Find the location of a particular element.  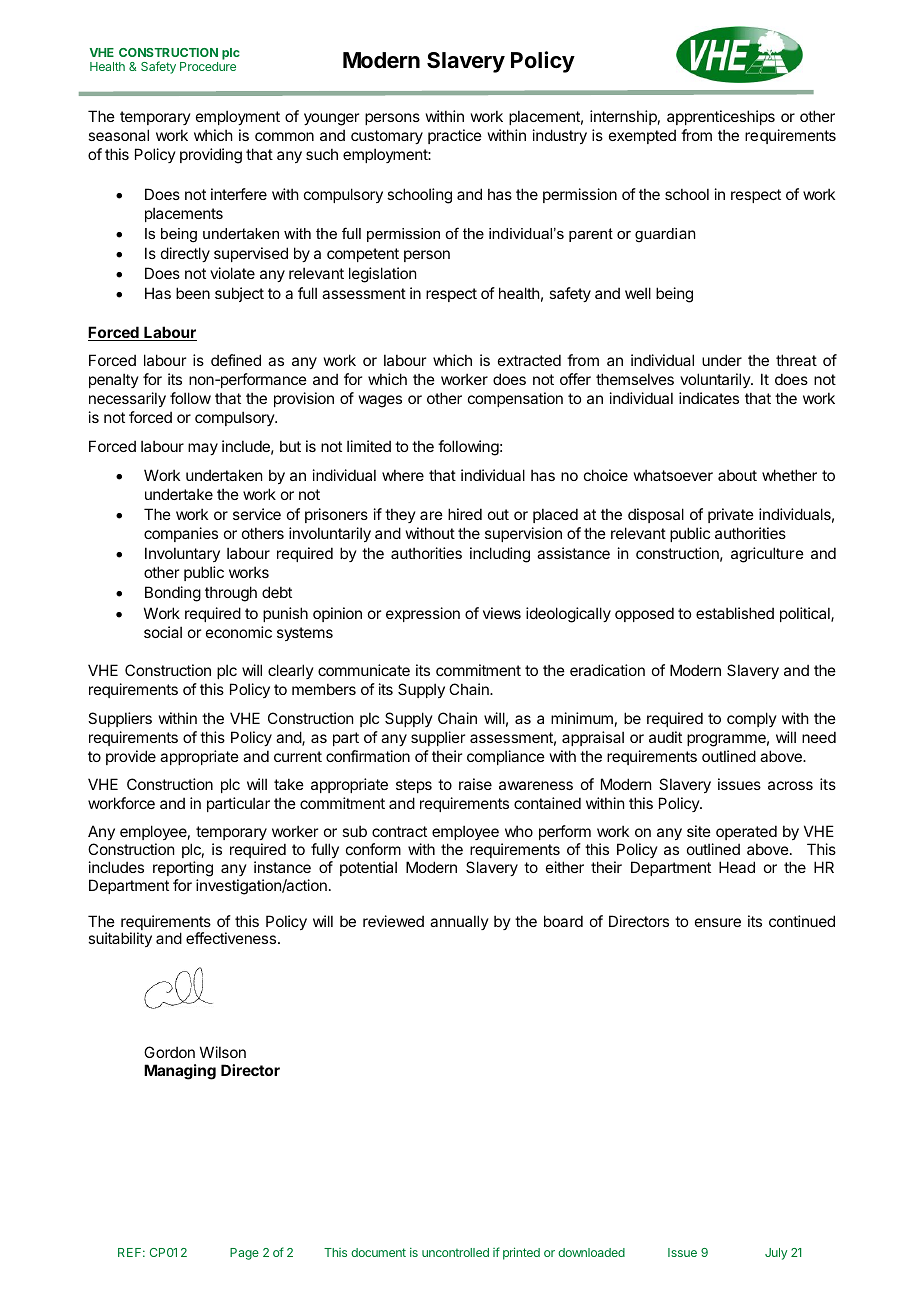

Page is located at coordinates (244, 1254).
